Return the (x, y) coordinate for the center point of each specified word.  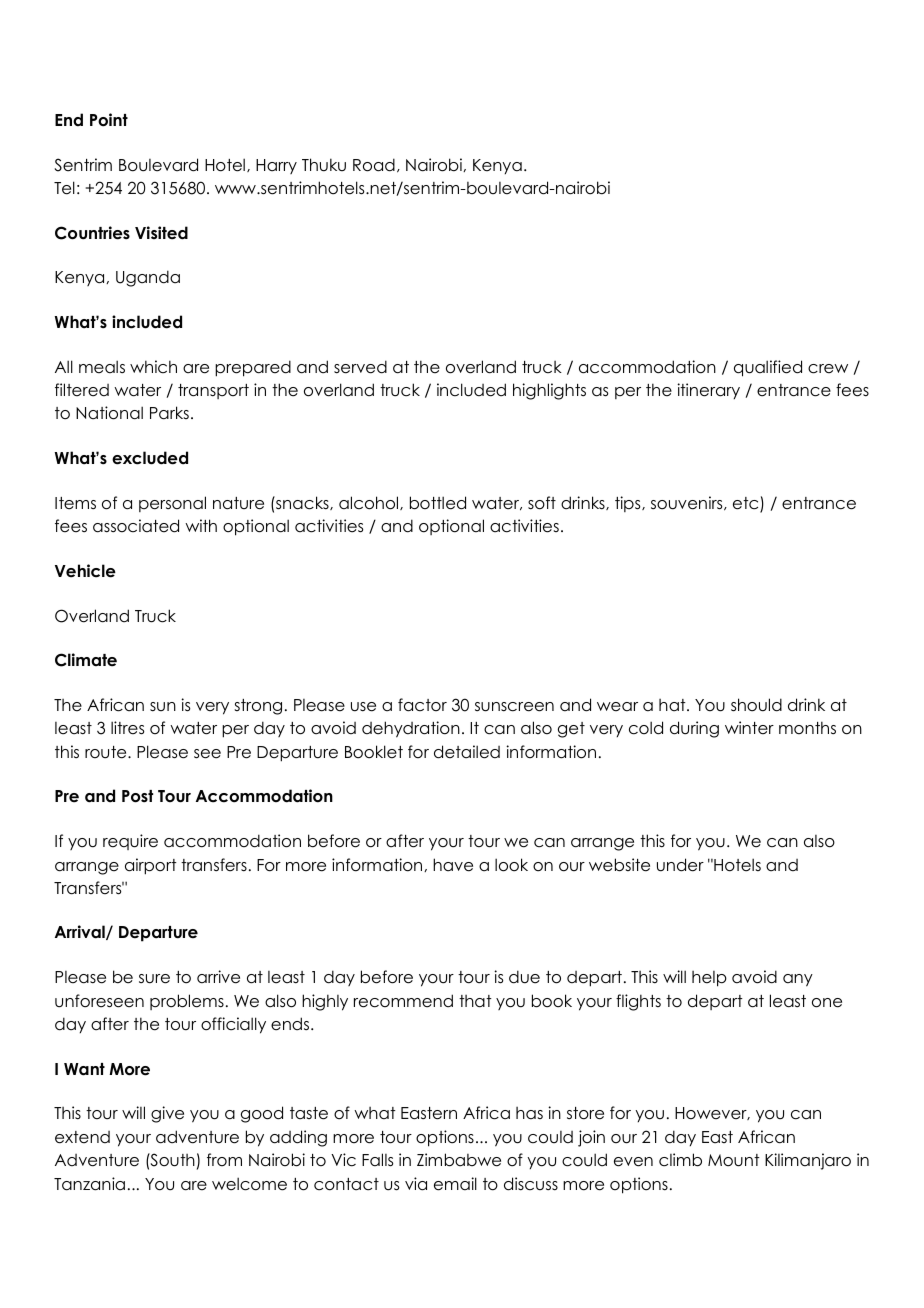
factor (422, 705)
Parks (169, 413)
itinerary (708, 391)
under (680, 865)
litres (127, 728)
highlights (549, 391)
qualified (768, 368)
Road (374, 165)
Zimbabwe (459, 1160)
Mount (734, 1160)
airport (151, 866)
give (167, 1114)
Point (109, 120)
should (756, 705)
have (453, 865)
